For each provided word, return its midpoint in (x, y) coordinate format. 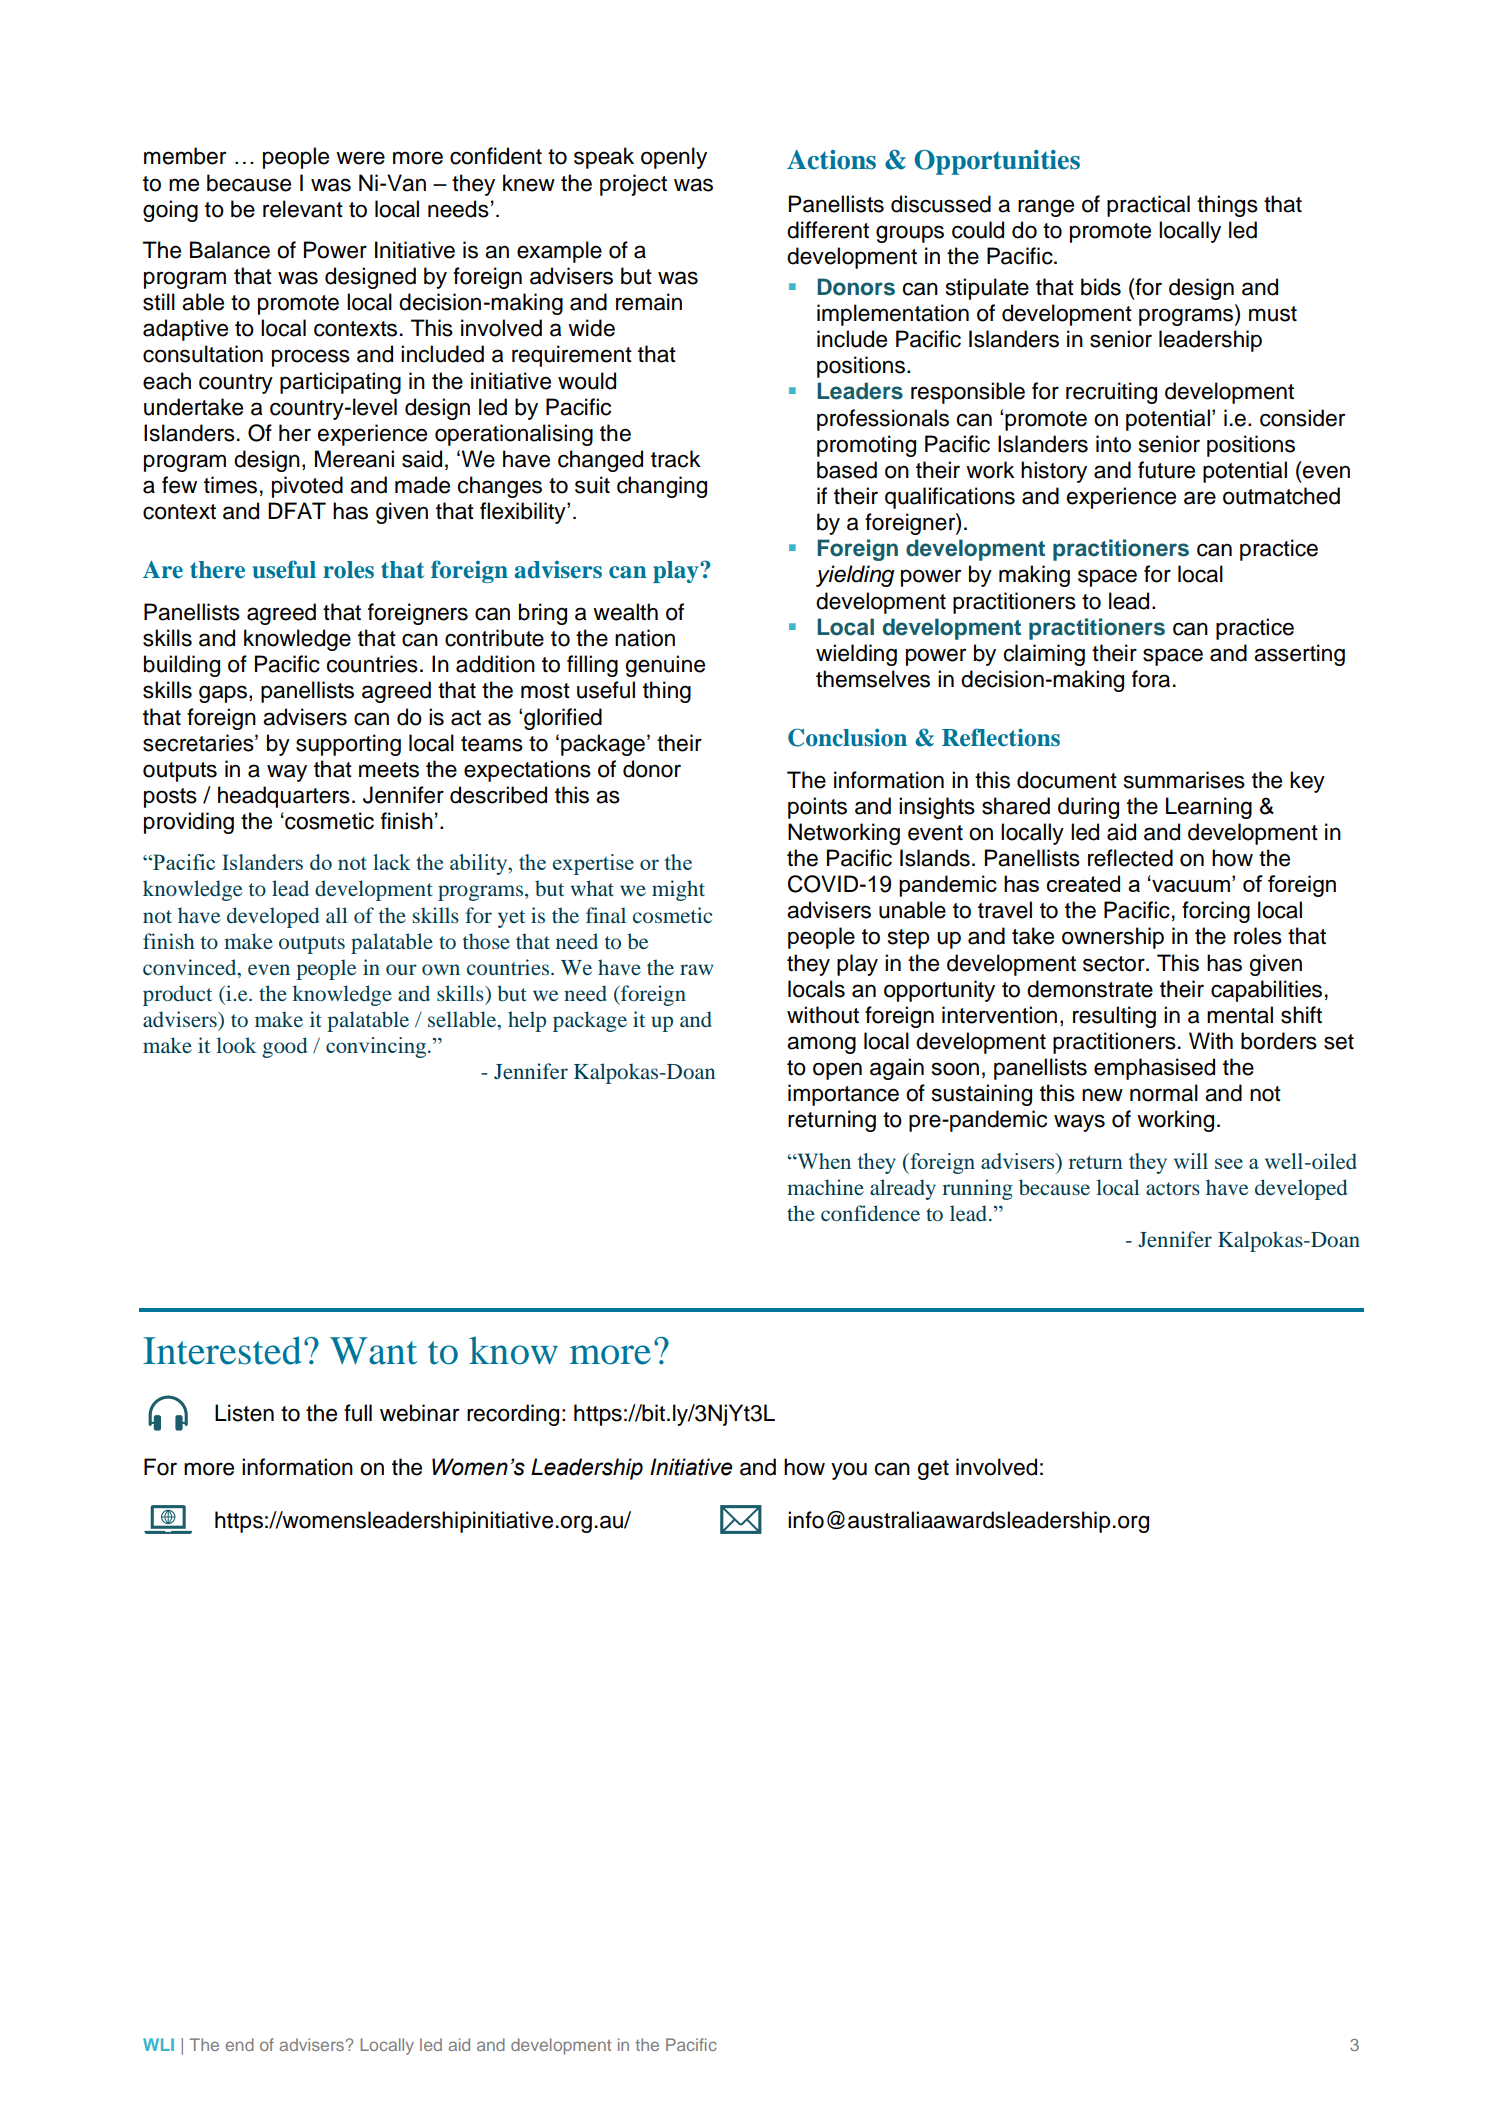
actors (1173, 1188)
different (828, 230)
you (849, 1471)
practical (1148, 206)
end (240, 2044)
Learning (1209, 808)
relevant (303, 209)
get (933, 1470)
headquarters (284, 797)
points (817, 808)
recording (513, 1415)
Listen (244, 1413)
